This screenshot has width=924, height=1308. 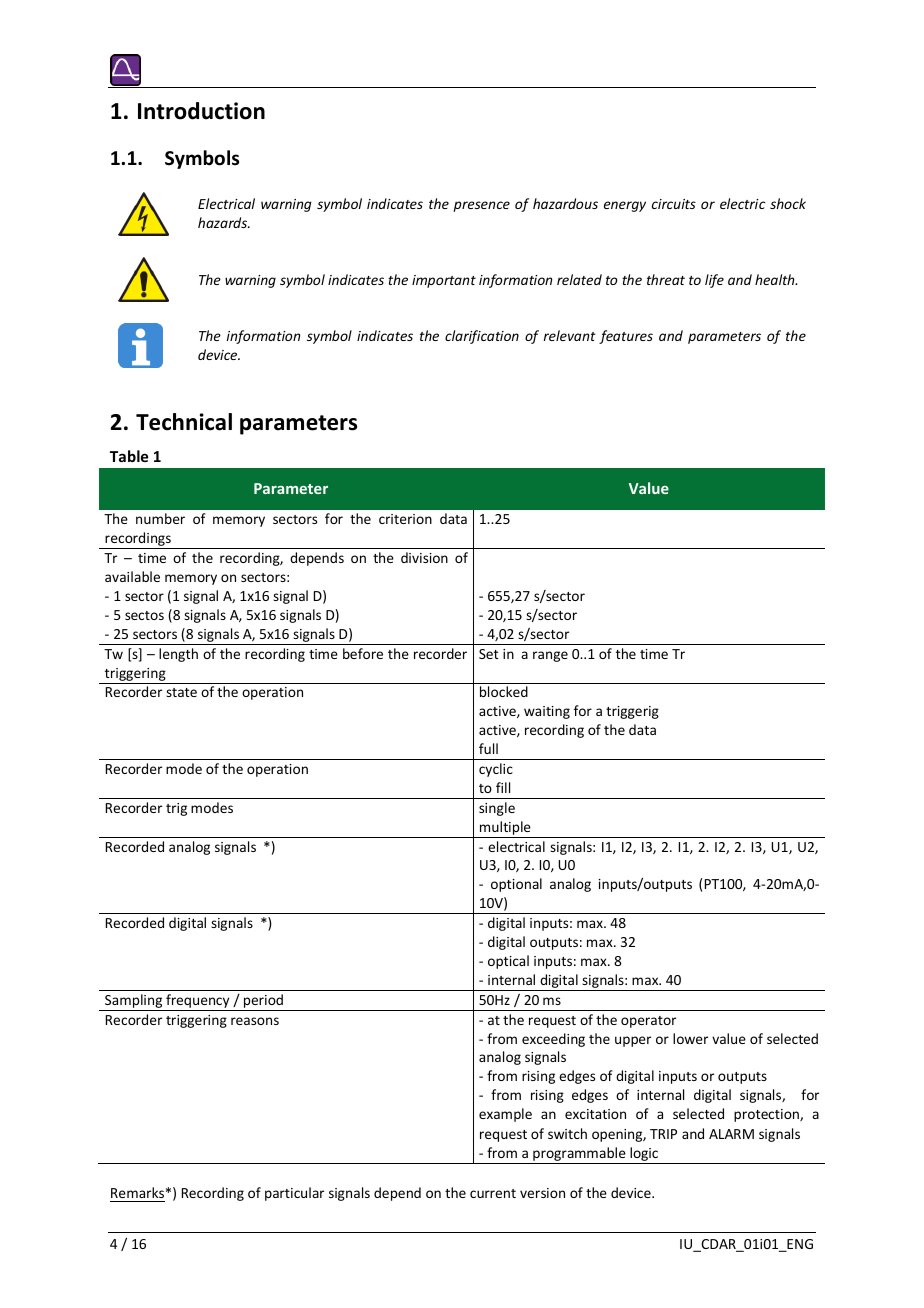 I want to click on number, so click(x=160, y=518).
